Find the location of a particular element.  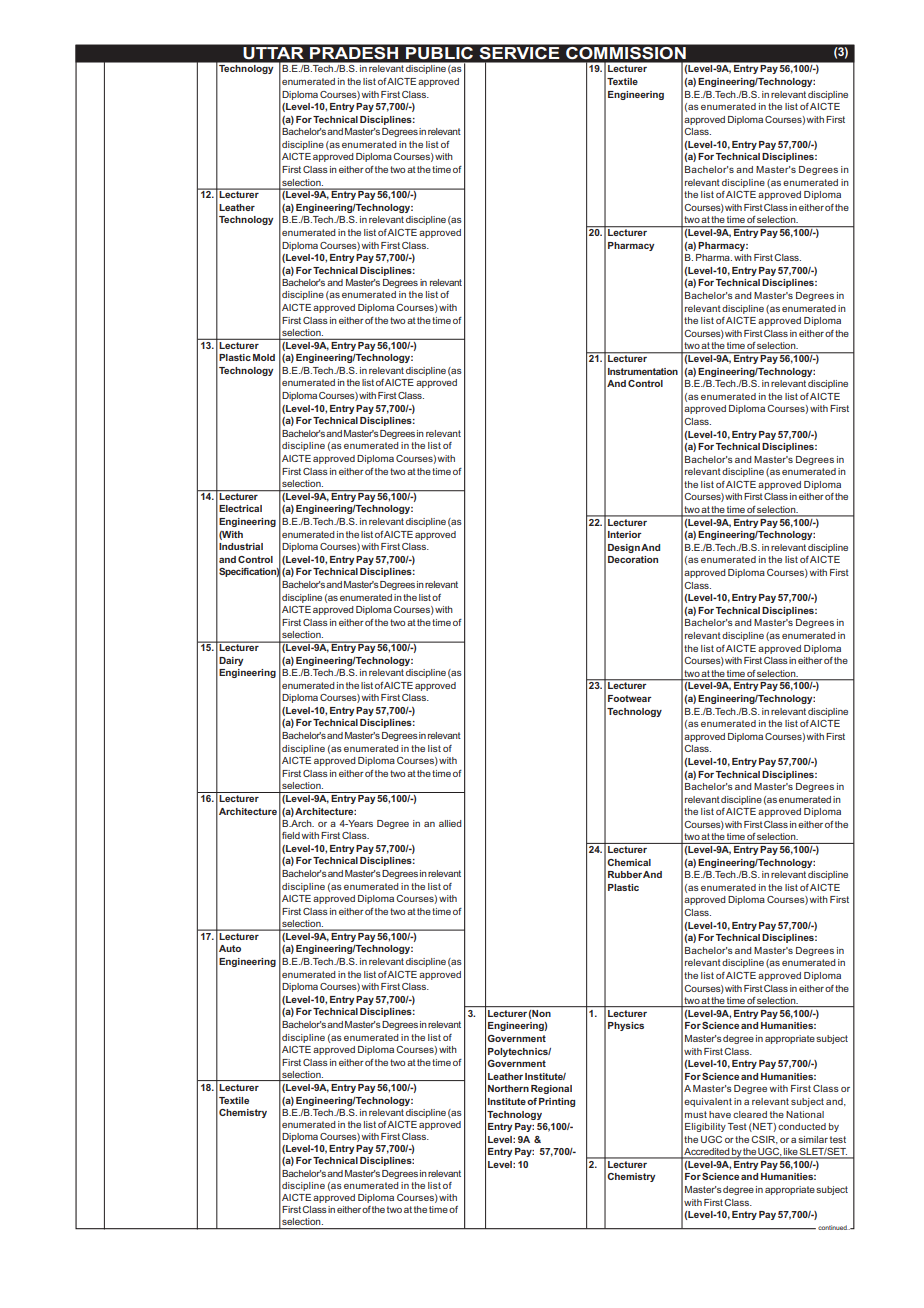

have is located at coordinates (720, 1114).
